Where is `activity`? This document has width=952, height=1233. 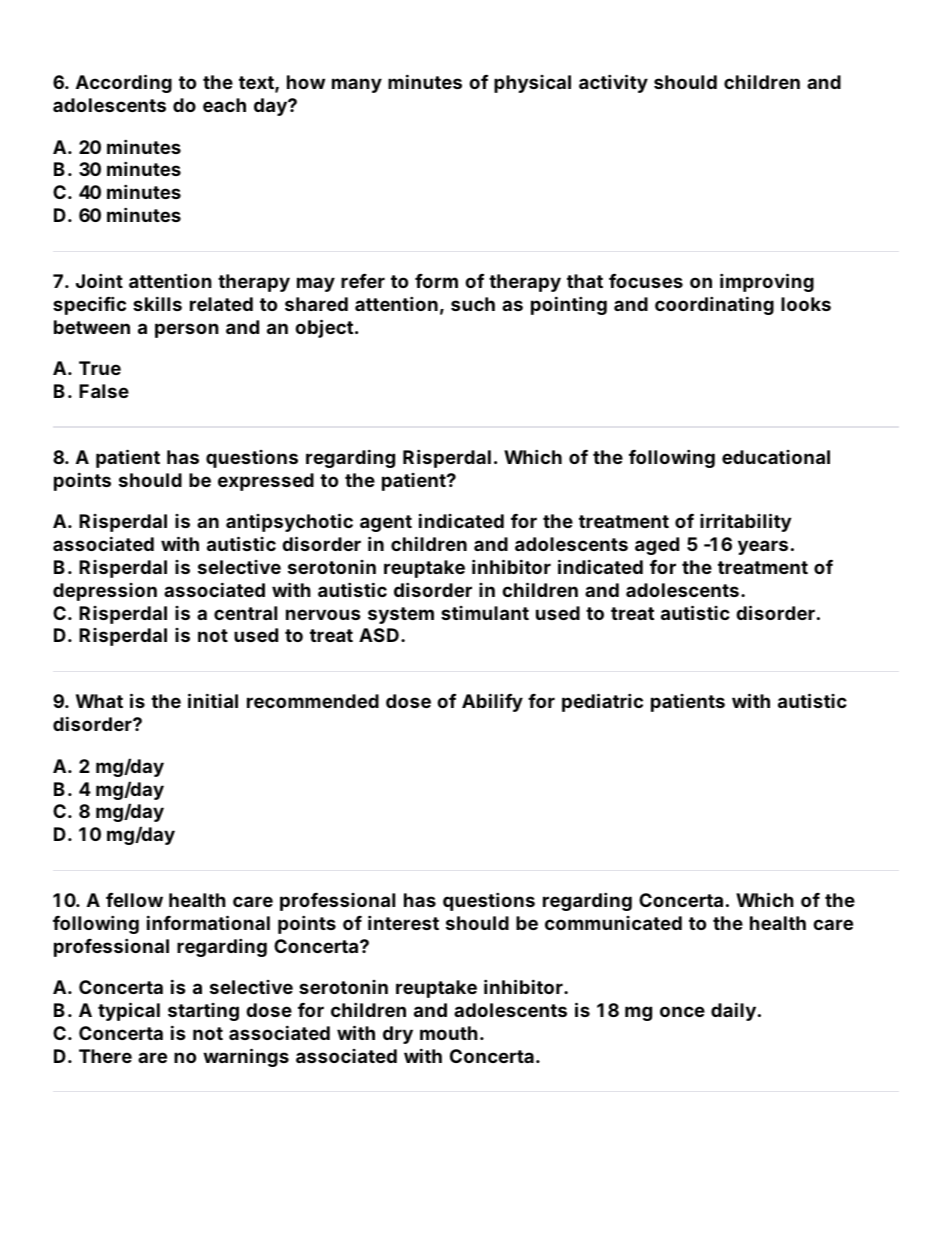 activity is located at coordinates (613, 83).
